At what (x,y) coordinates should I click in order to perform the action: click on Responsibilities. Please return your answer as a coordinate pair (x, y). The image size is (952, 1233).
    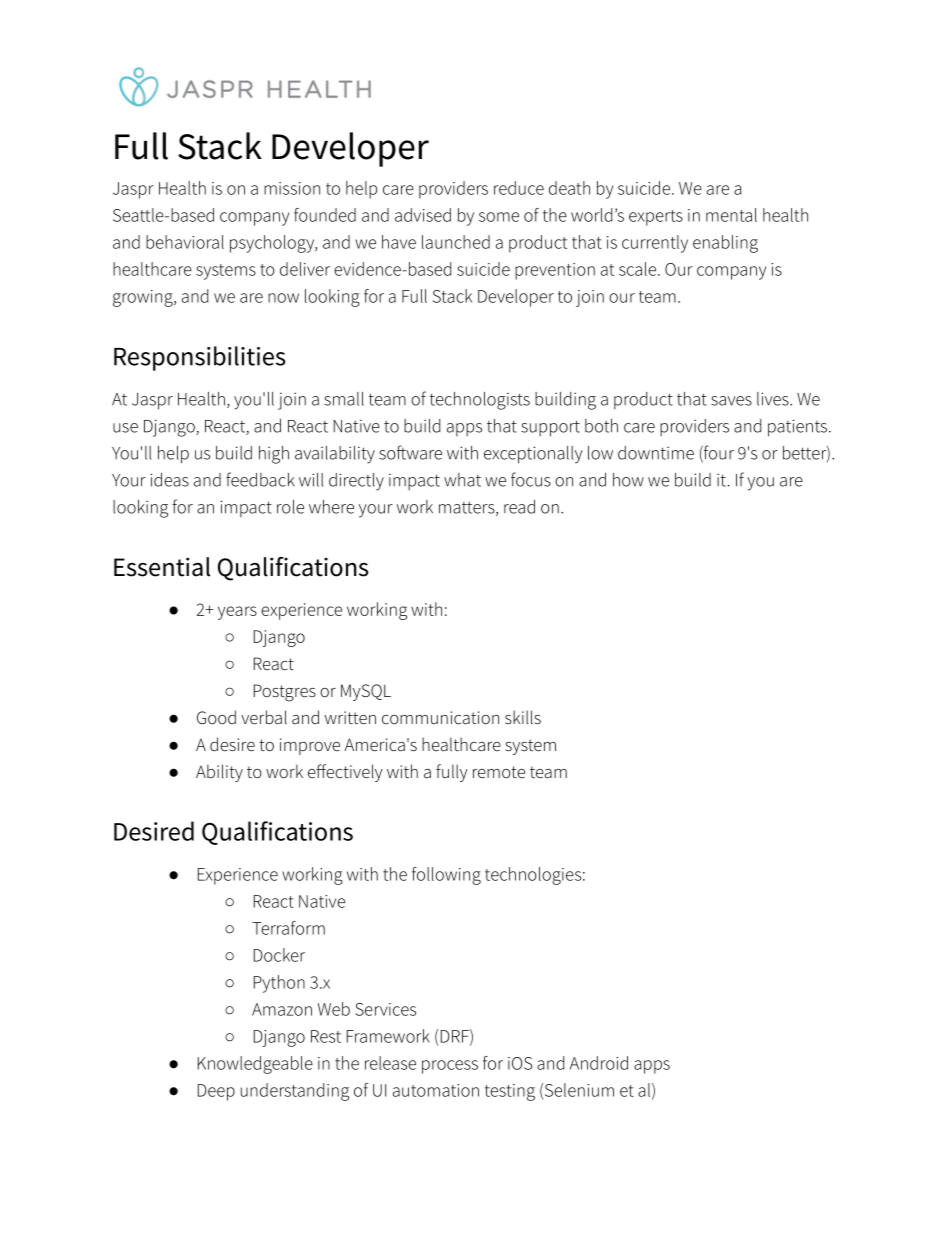
    Looking at the image, I should click on (200, 358).
